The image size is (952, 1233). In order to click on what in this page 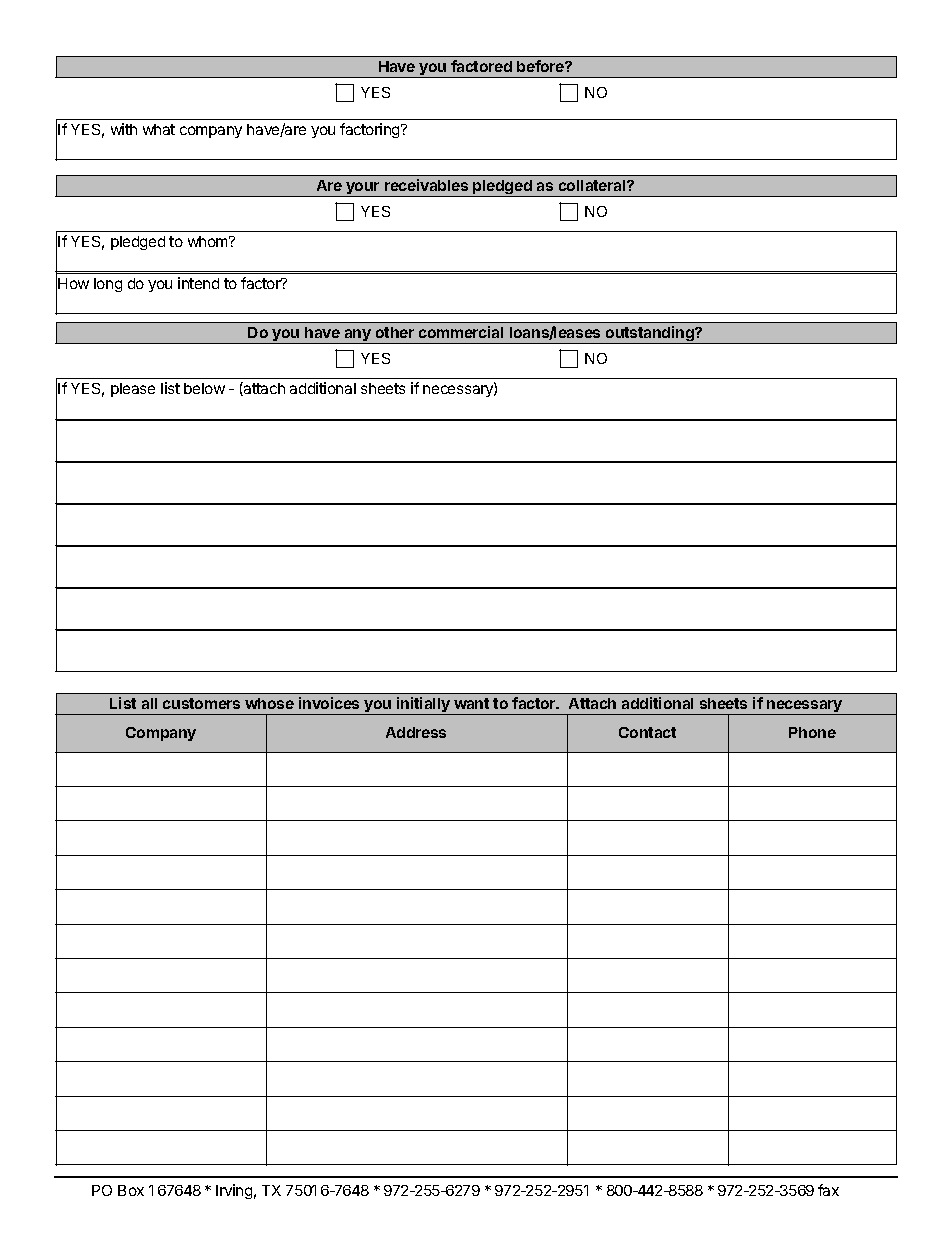, I will do `click(159, 129)`.
